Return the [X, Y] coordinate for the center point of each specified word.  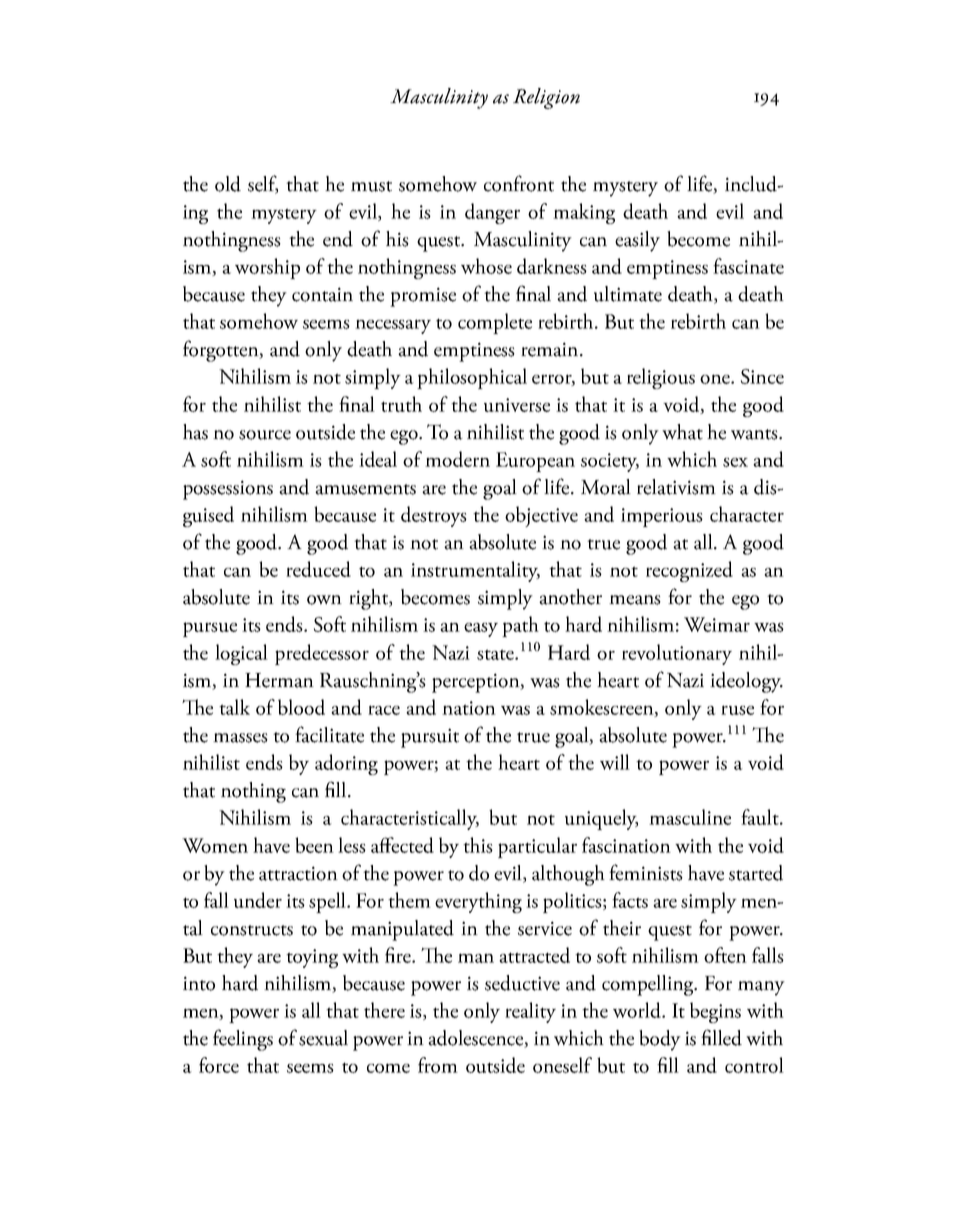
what [682, 432]
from [438, 1065]
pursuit [430, 738]
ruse [737, 710]
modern [457, 459]
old [228, 184]
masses [240, 738]
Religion [546, 98]
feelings [243, 1040]
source [265, 435]
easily [637, 241]
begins [715, 1012]
